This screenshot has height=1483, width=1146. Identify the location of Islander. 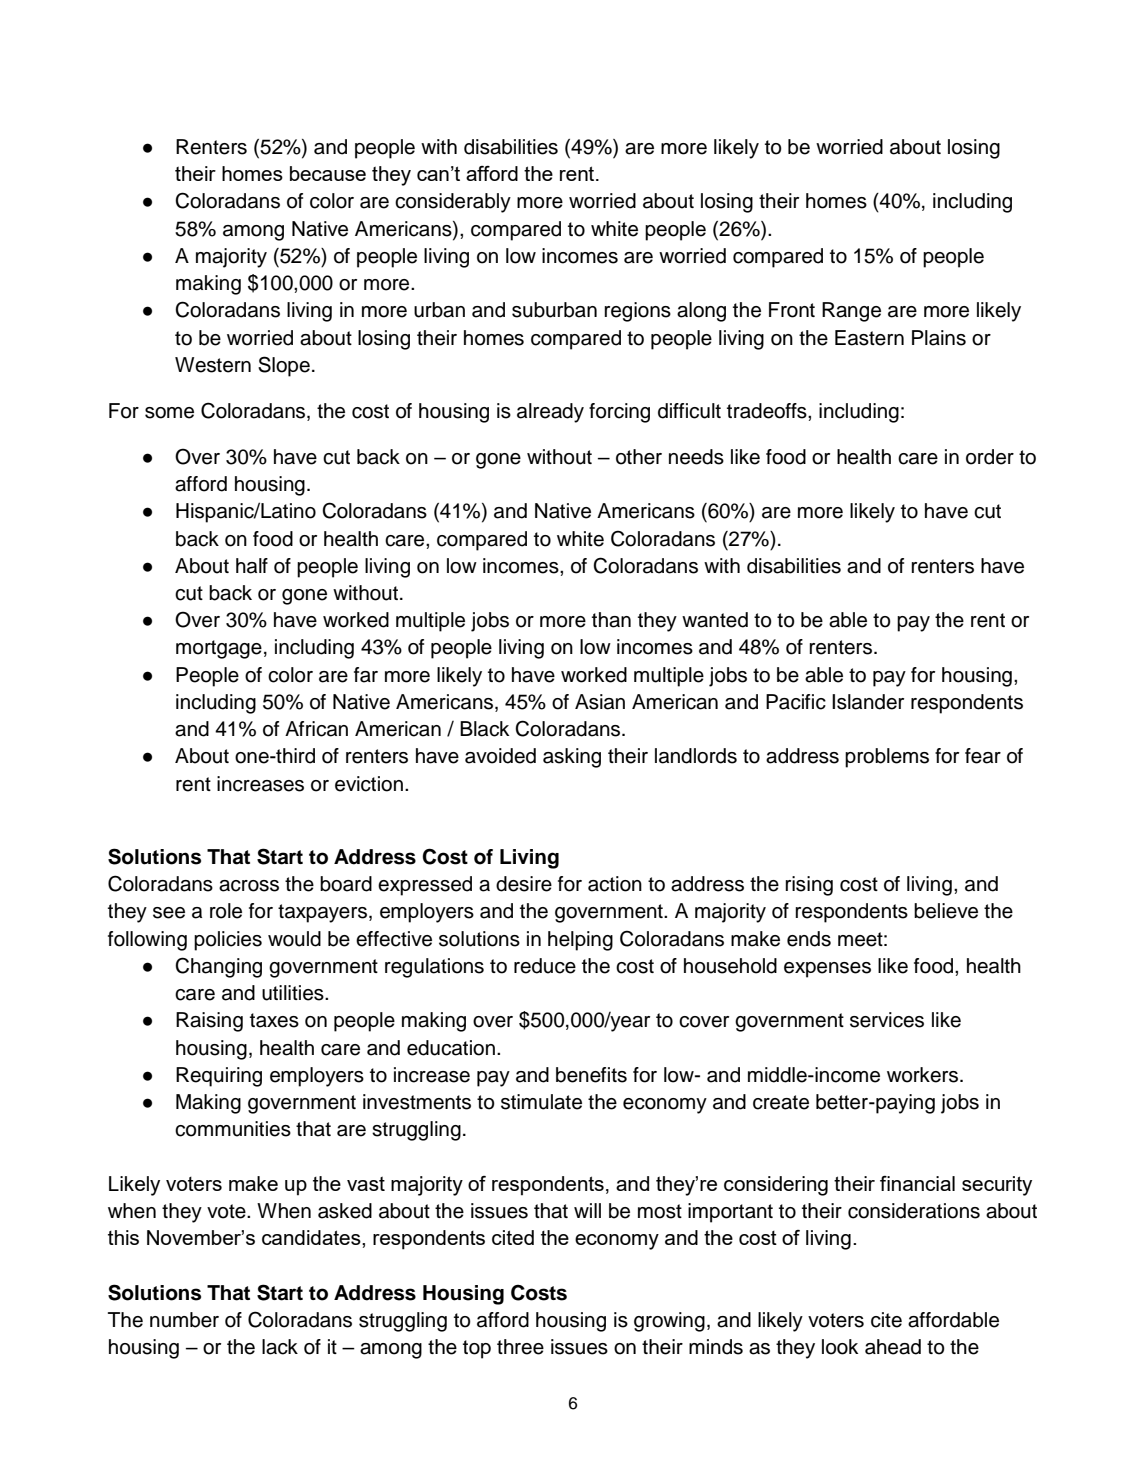
(868, 702).
